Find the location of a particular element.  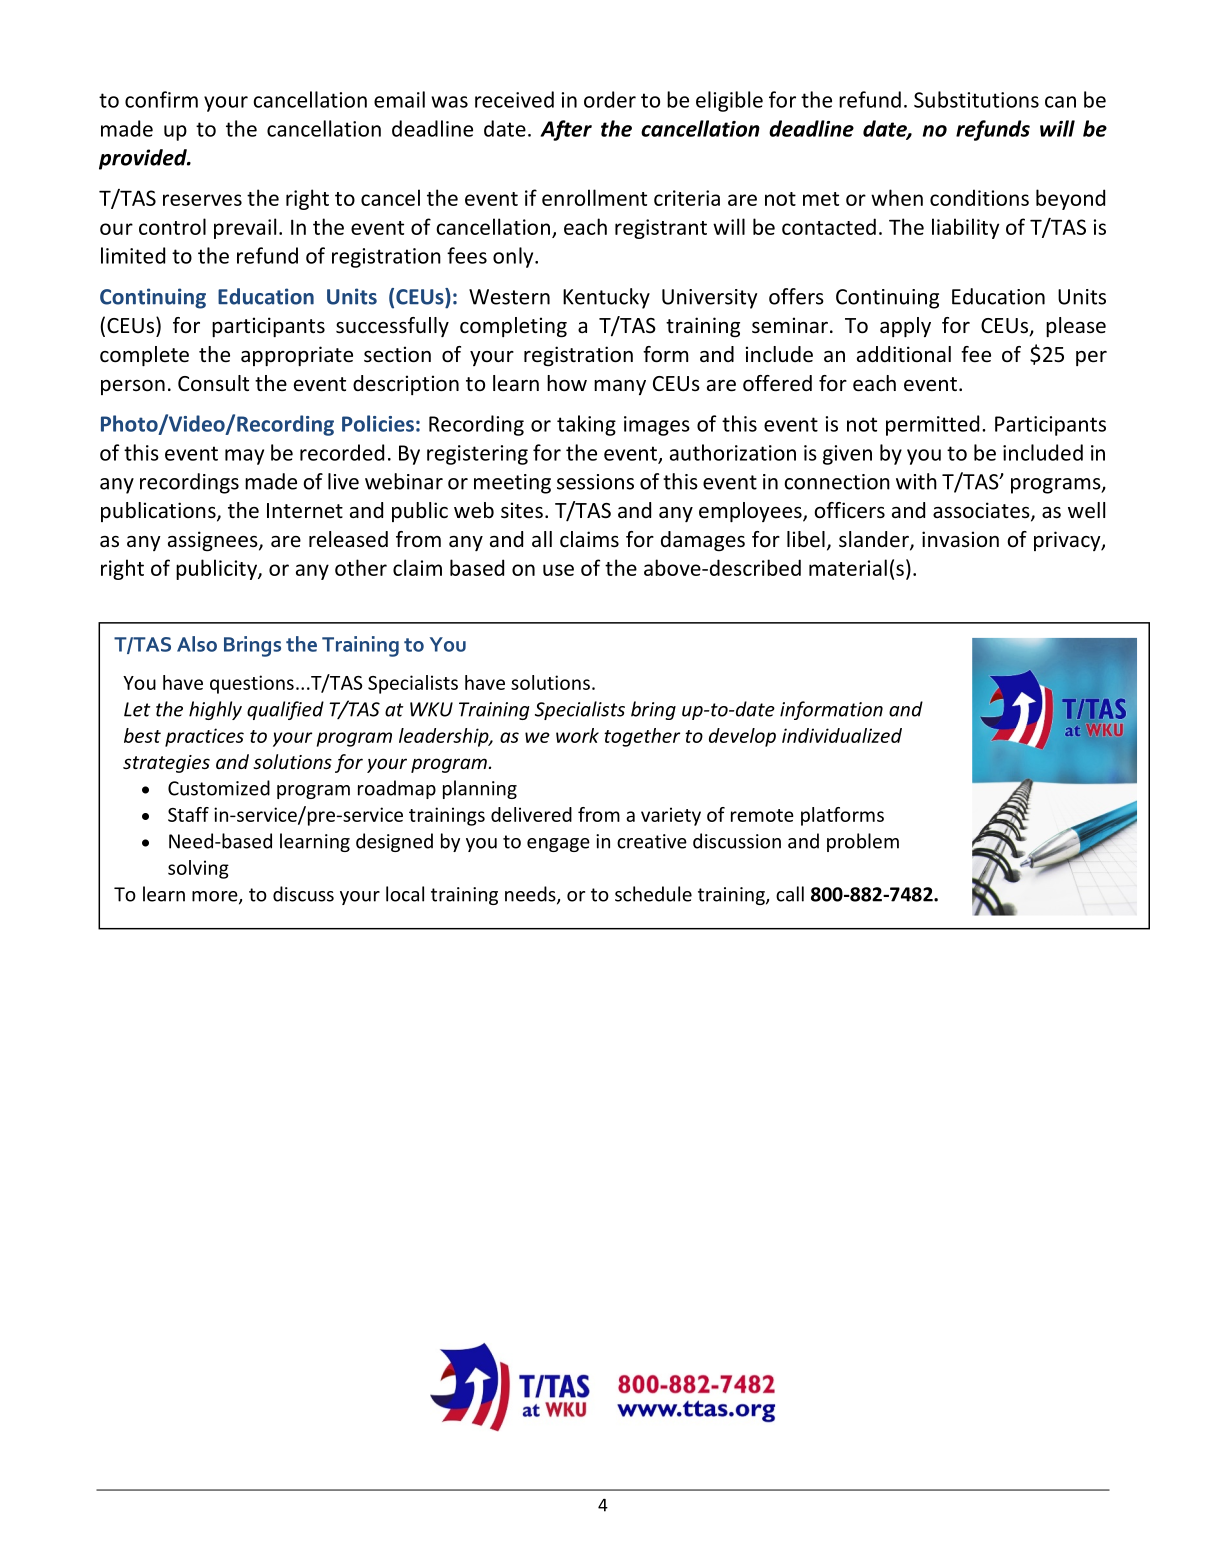

Consult is located at coordinates (213, 383).
